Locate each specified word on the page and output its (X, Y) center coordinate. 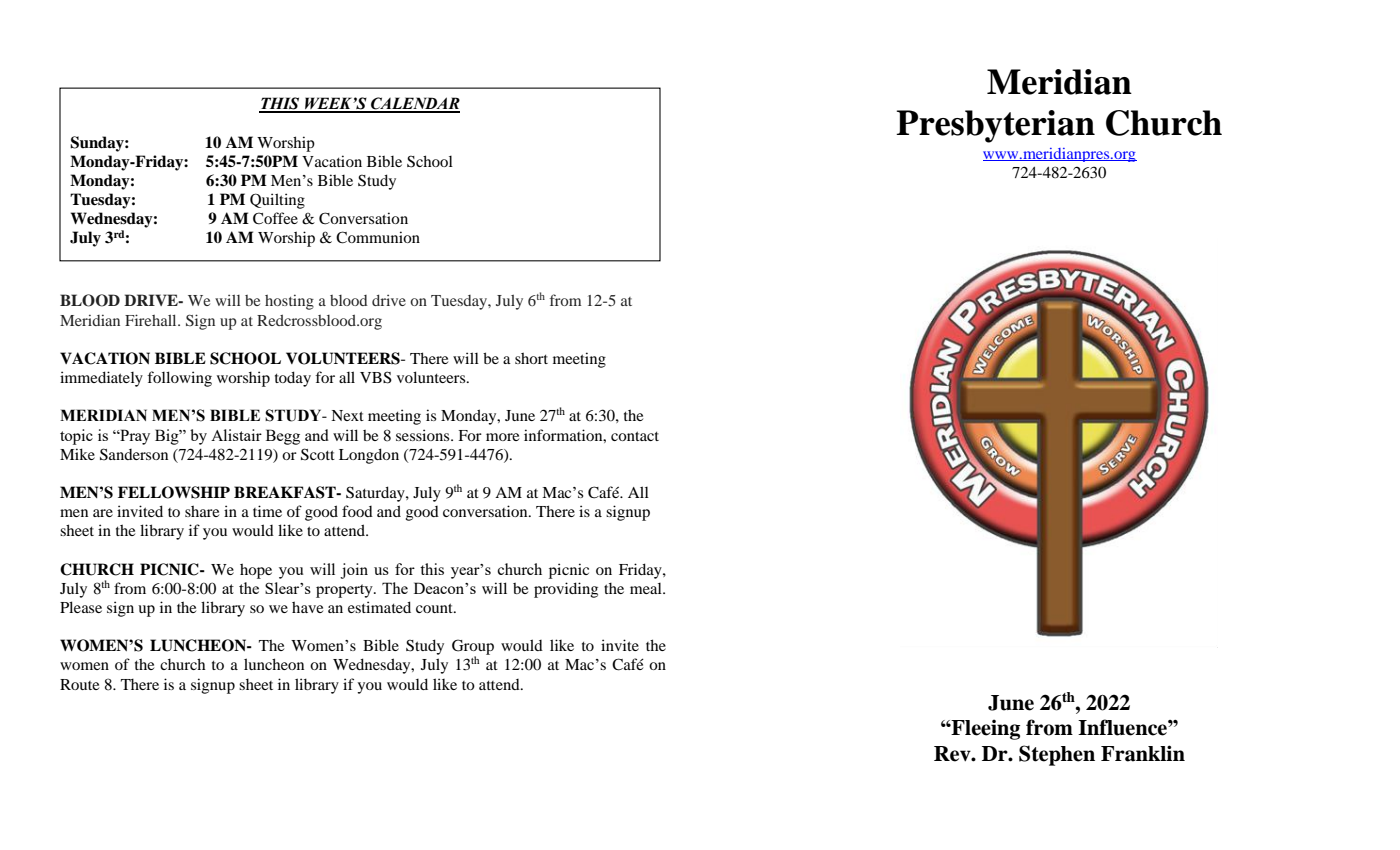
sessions (424, 435)
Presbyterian (995, 126)
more (502, 437)
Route (79, 684)
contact (635, 436)
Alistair (236, 435)
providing (566, 590)
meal (647, 588)
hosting (289, 302)
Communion (378, 237)
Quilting (277, 201)
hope (256, 571)
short (531, 358)
